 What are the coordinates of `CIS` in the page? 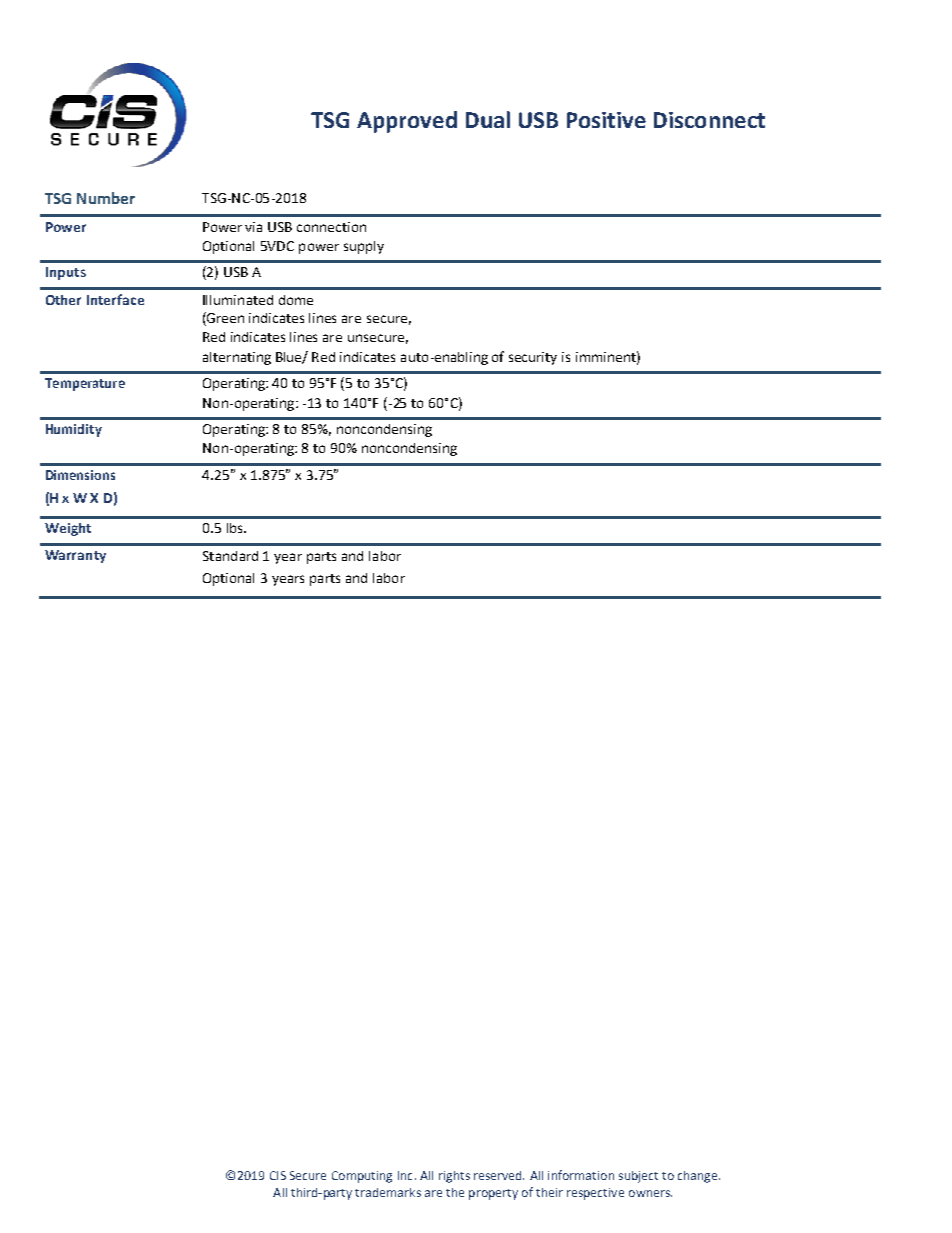 It's located at (278, 1175).
